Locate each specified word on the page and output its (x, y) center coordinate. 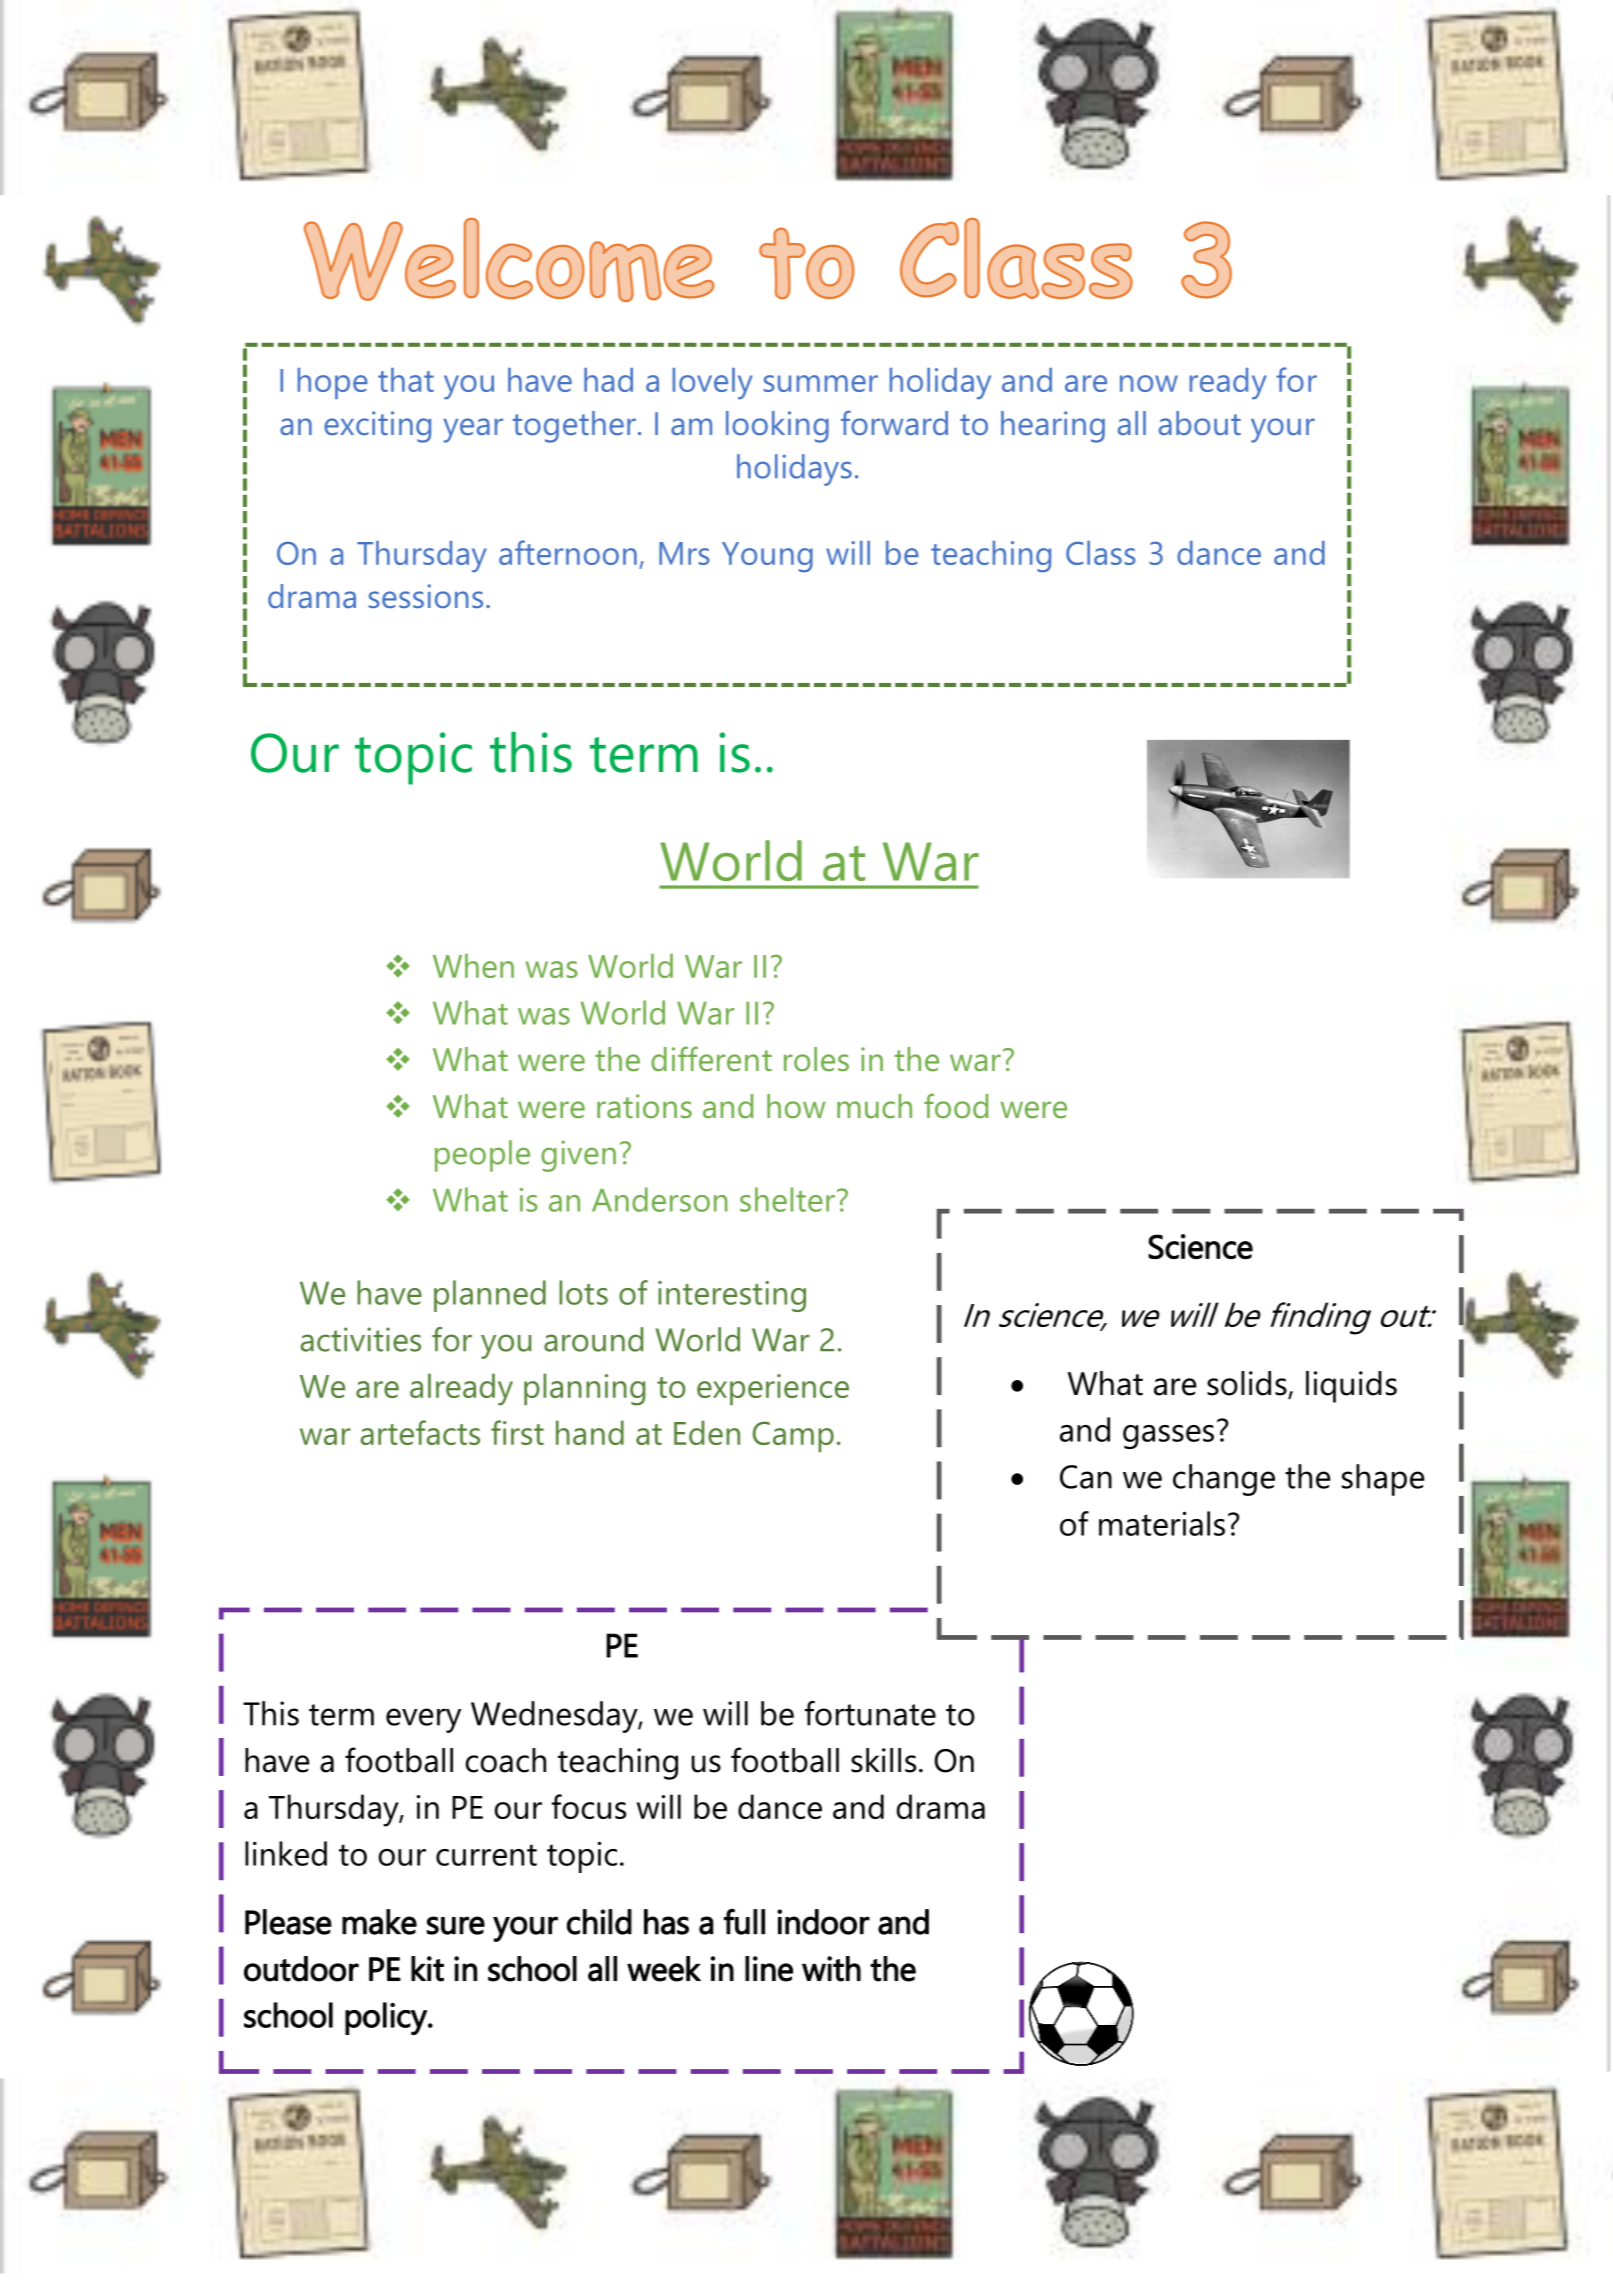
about (1200, 423)
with (831, 1969)
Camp (793, 1436)
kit (427, 1969)
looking (777, 427)
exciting (377, 427)
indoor (823, 1922)
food (956, 1105)
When (473, 966)
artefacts (420, 1432)
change (1224, 1480)
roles (816, 1059)
